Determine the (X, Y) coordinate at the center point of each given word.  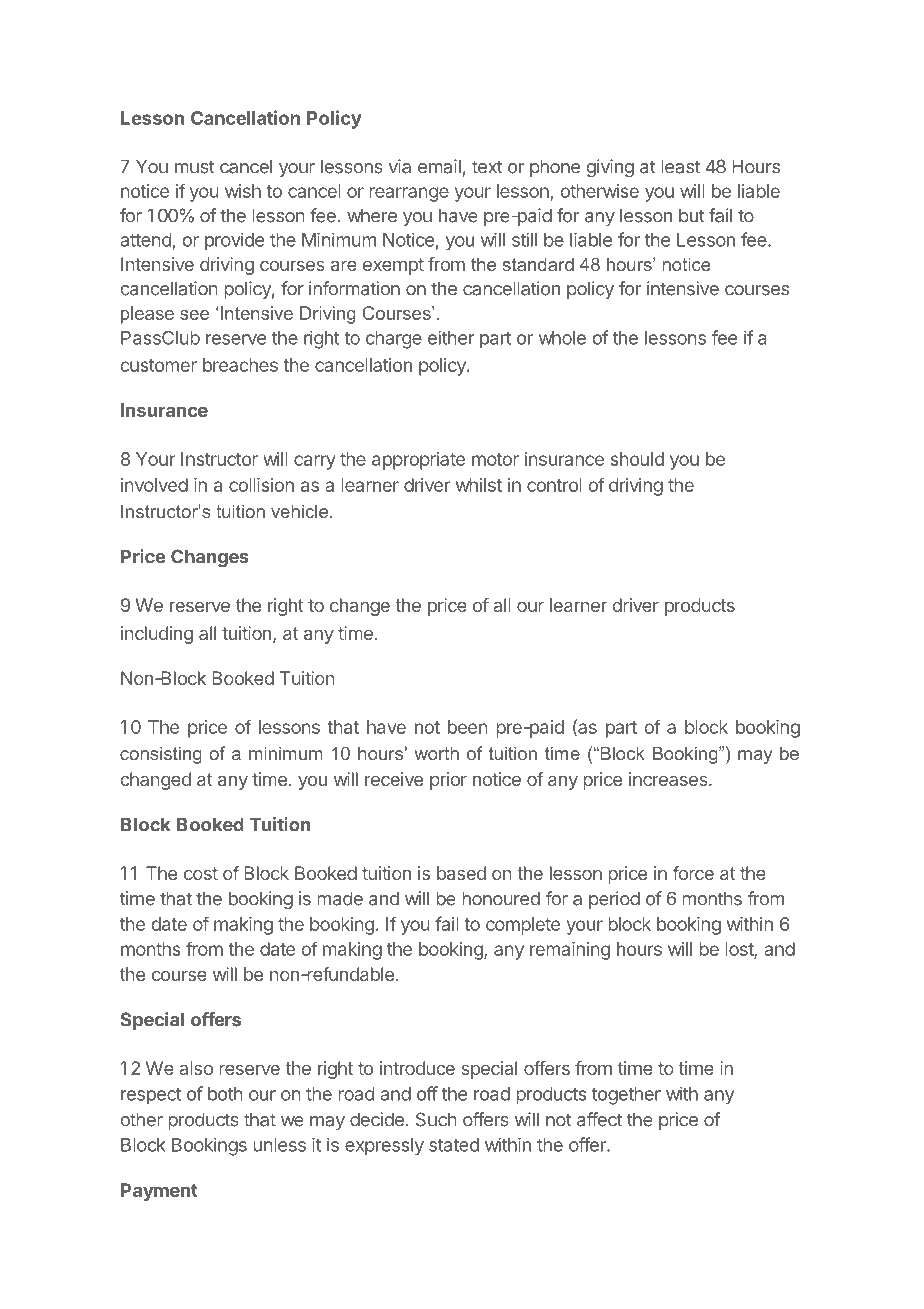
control (554, 485)
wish (243, 191)
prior (448, 781)
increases (669, 779)
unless (279, 1145)
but (692, 215)
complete (523, 926)
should (637, 459)
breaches (240, 365)
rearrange (409, 194)
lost (740, 950)
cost (201, 873)
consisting (161, 755)
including (157, 635)
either (451, 337)
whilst (479, 485)
